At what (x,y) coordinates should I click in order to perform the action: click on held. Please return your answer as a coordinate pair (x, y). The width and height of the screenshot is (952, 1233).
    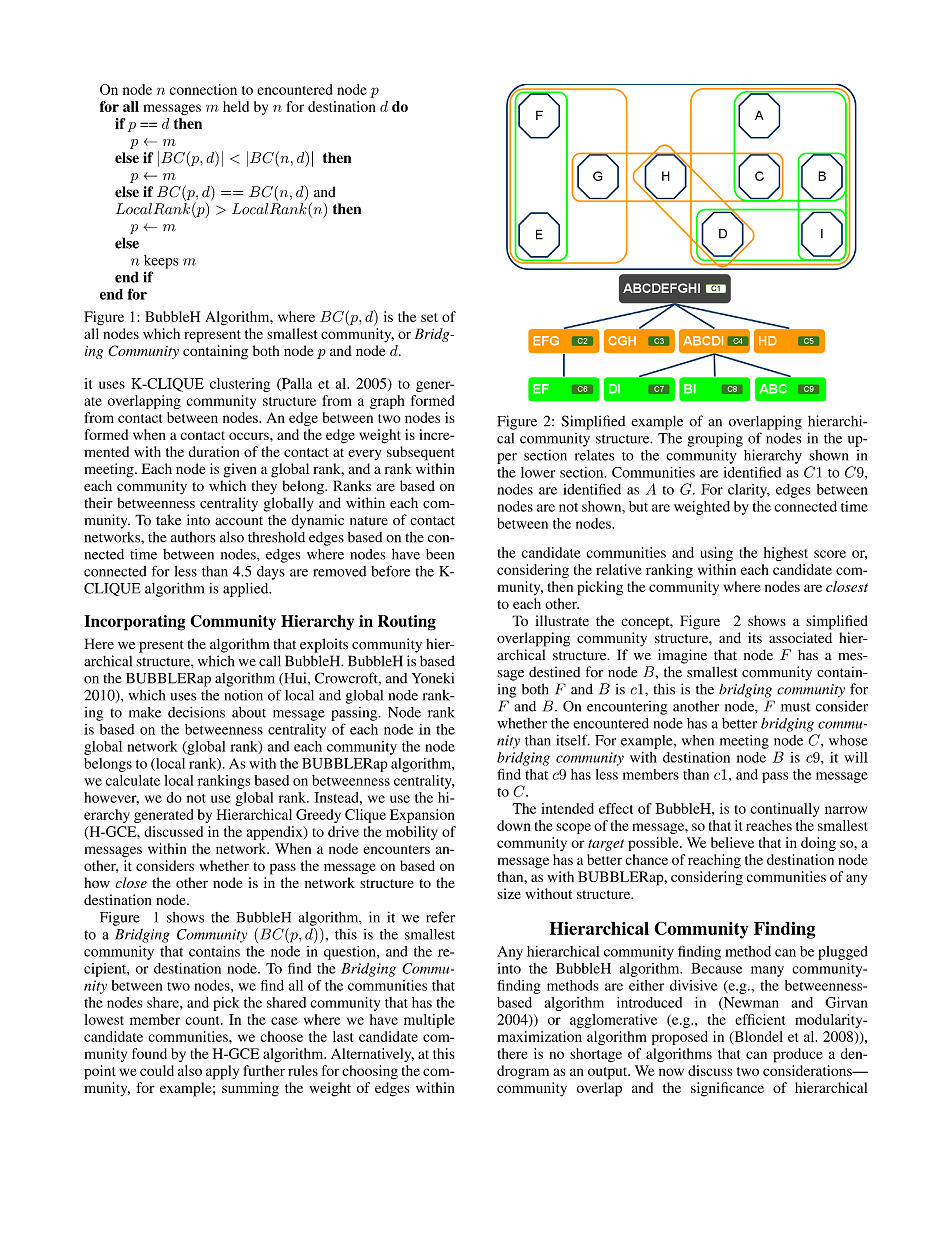
    Looking at the image, I should click on (236, 106).
